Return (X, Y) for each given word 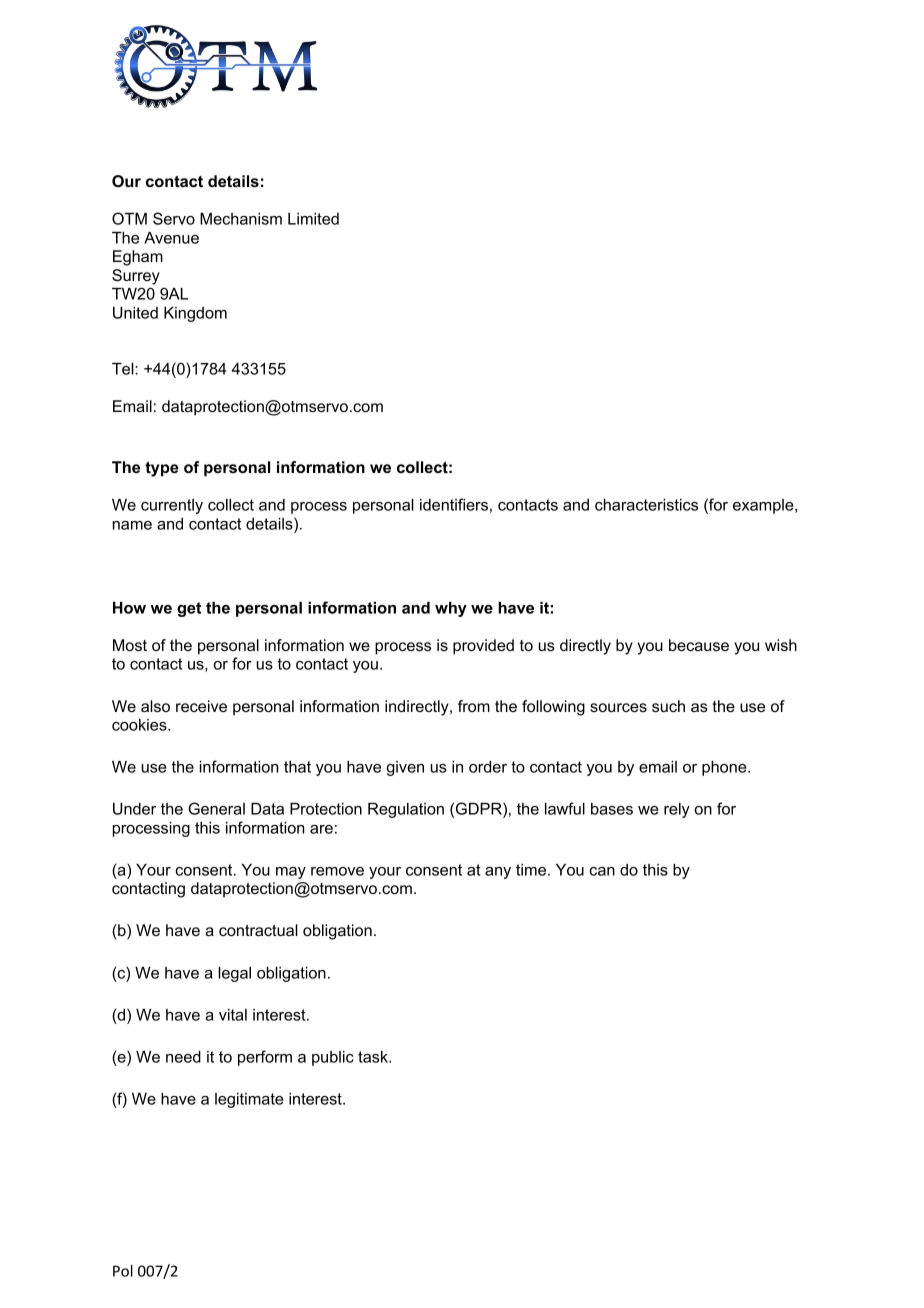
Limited (313, 219)
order (488, 767)
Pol (123, 1271)
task (374, 1057)
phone (725, 768)
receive (201, 706)
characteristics (646, 505)
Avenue (171, 238)
